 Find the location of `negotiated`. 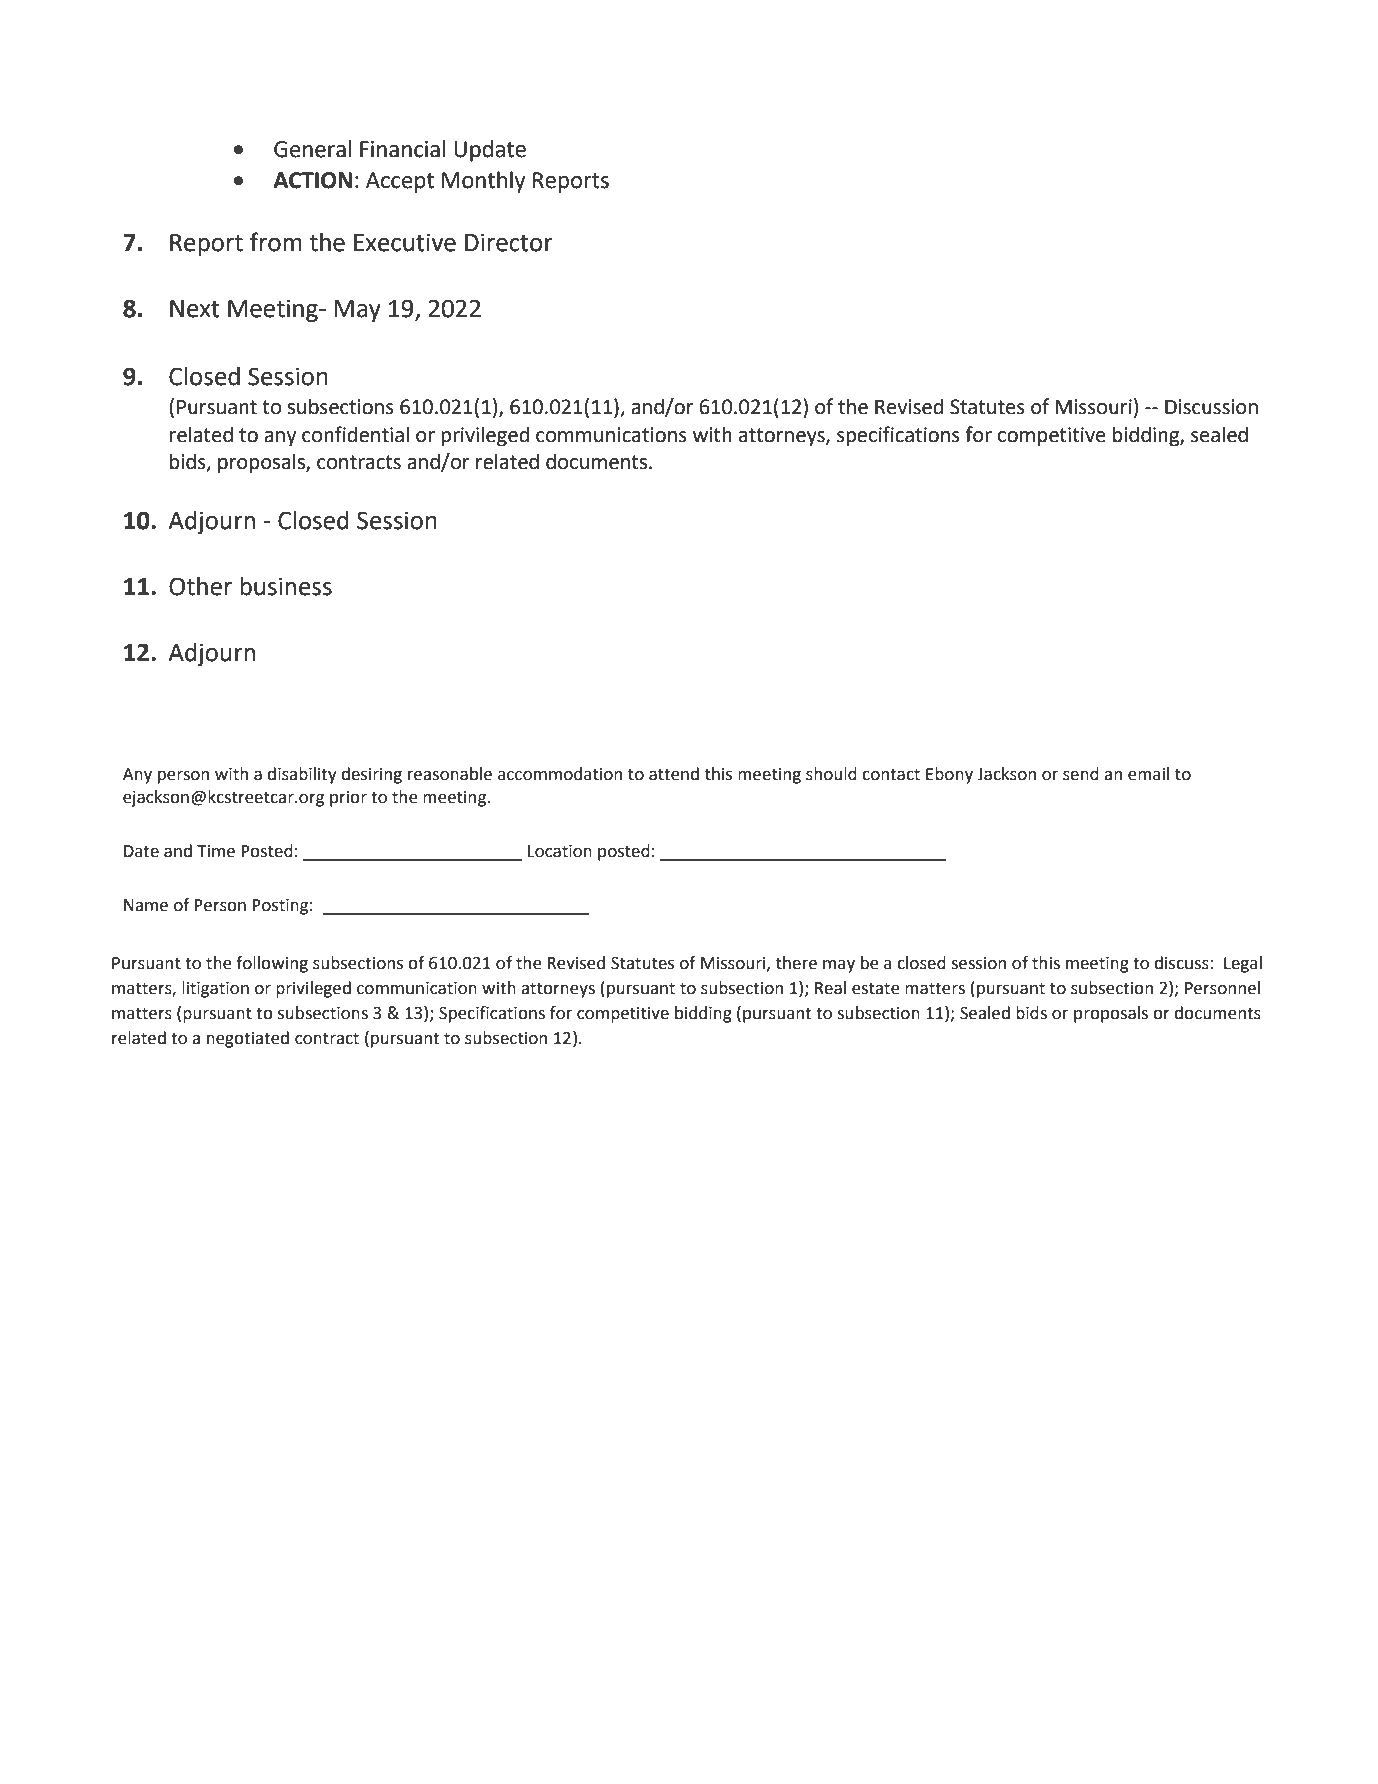

negotiated is located at coordinates (248, 1039).
